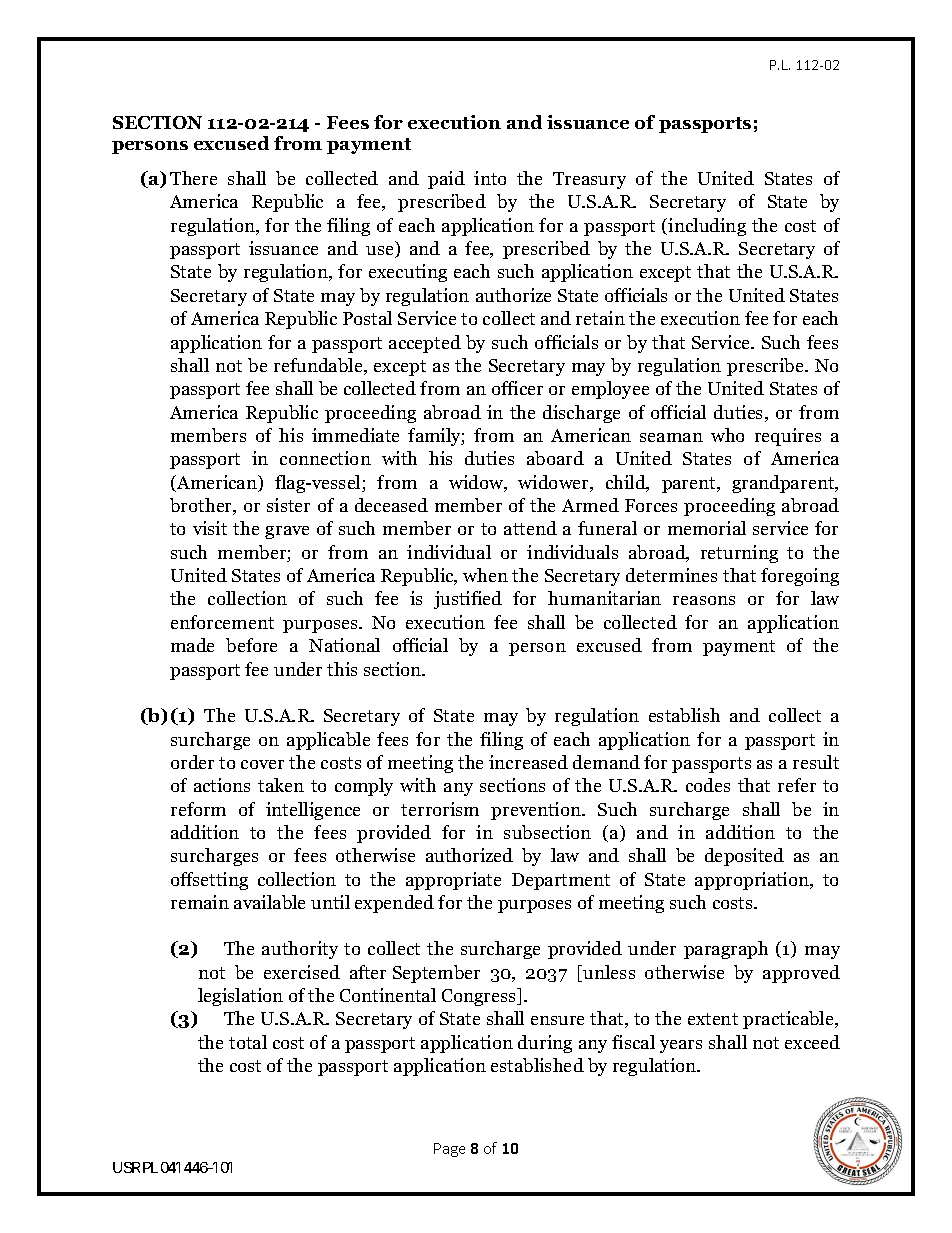 This screenshot has height=1233, width=952. What do you see at coordinates (449, 1150) in the screenshot?
I see `Page` at bounding box center [449, 1150].
